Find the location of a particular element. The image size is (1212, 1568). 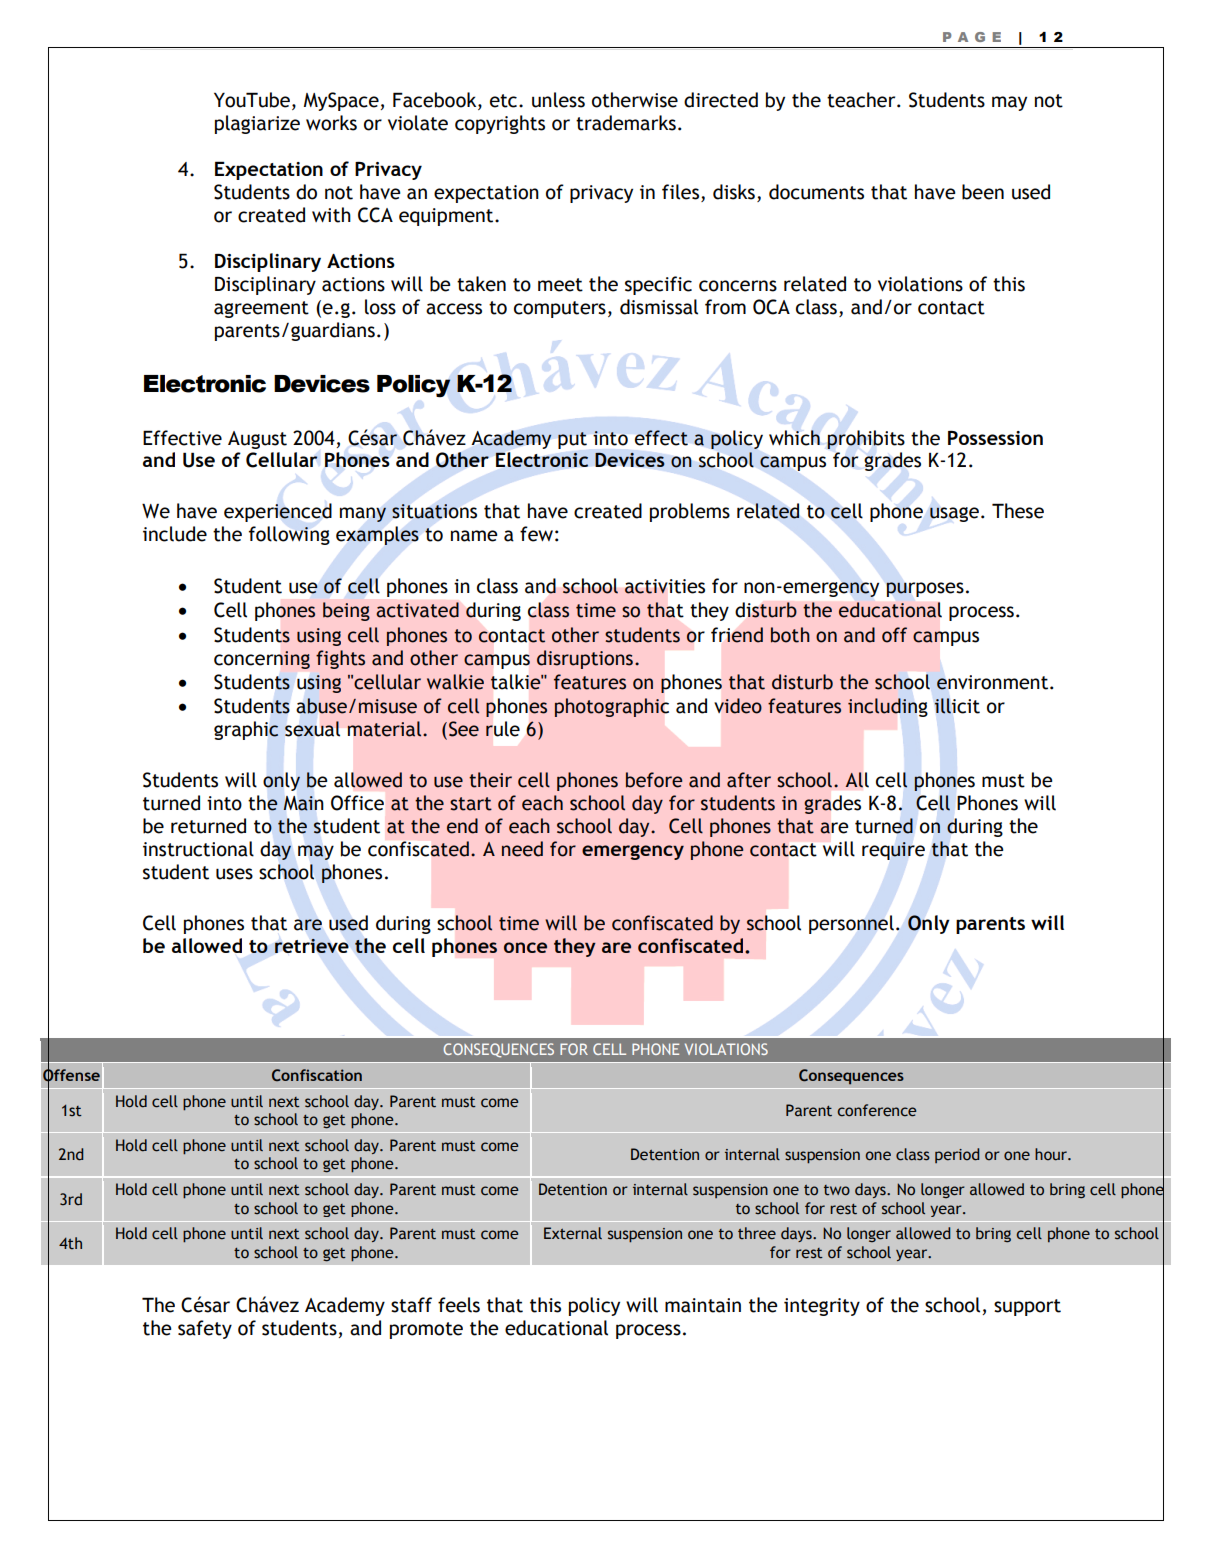

sexual is located at coordinates (312, 729).
